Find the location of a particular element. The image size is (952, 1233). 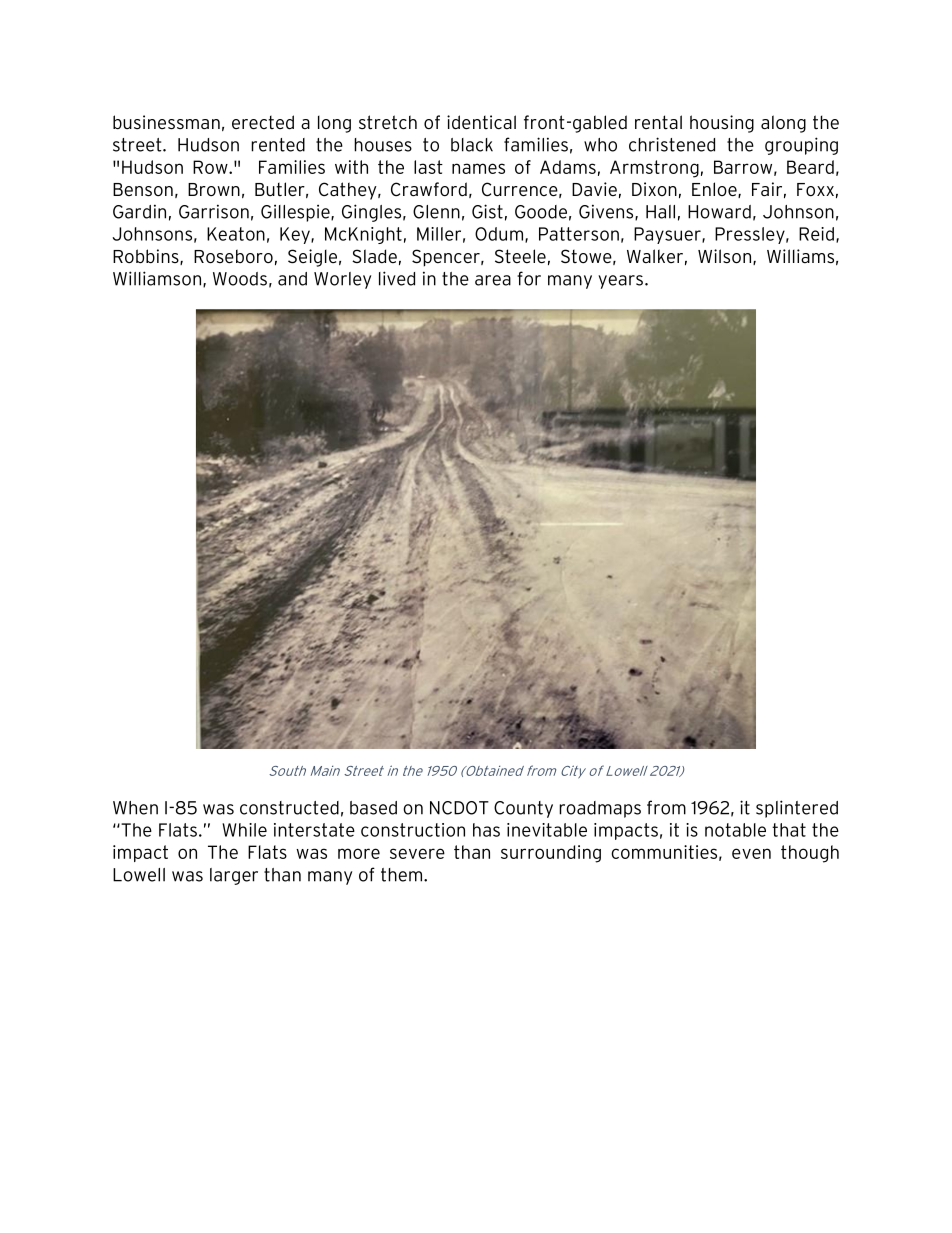

larger is located at coordinates (234, 876).
